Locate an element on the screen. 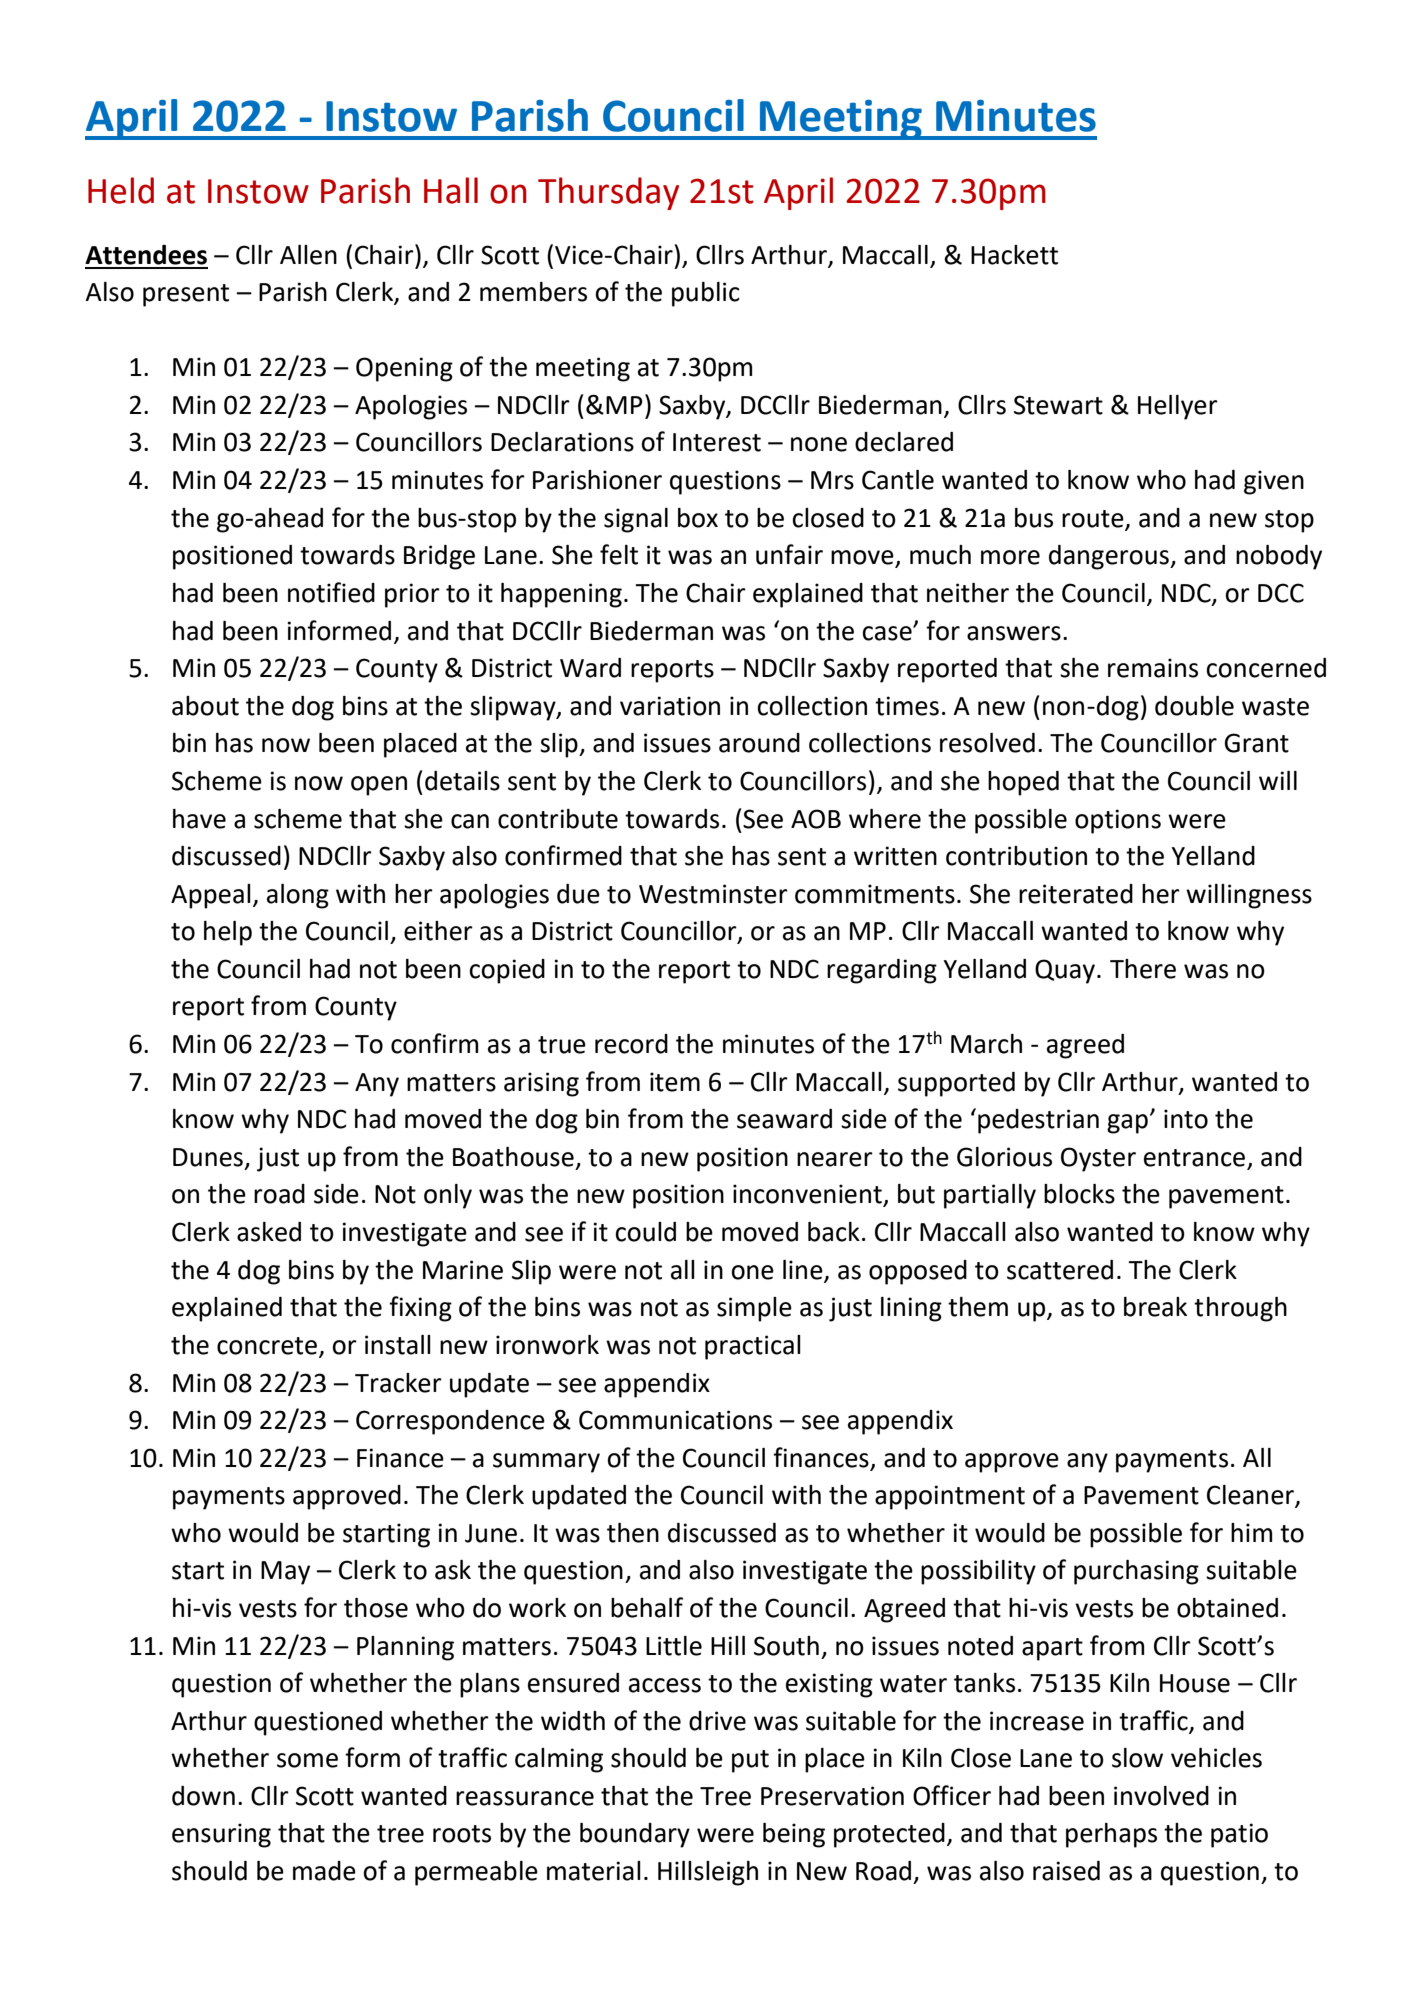 The width and height of the screenshot is (1415, 2002). break is located at coordinates (1155, 1307).
